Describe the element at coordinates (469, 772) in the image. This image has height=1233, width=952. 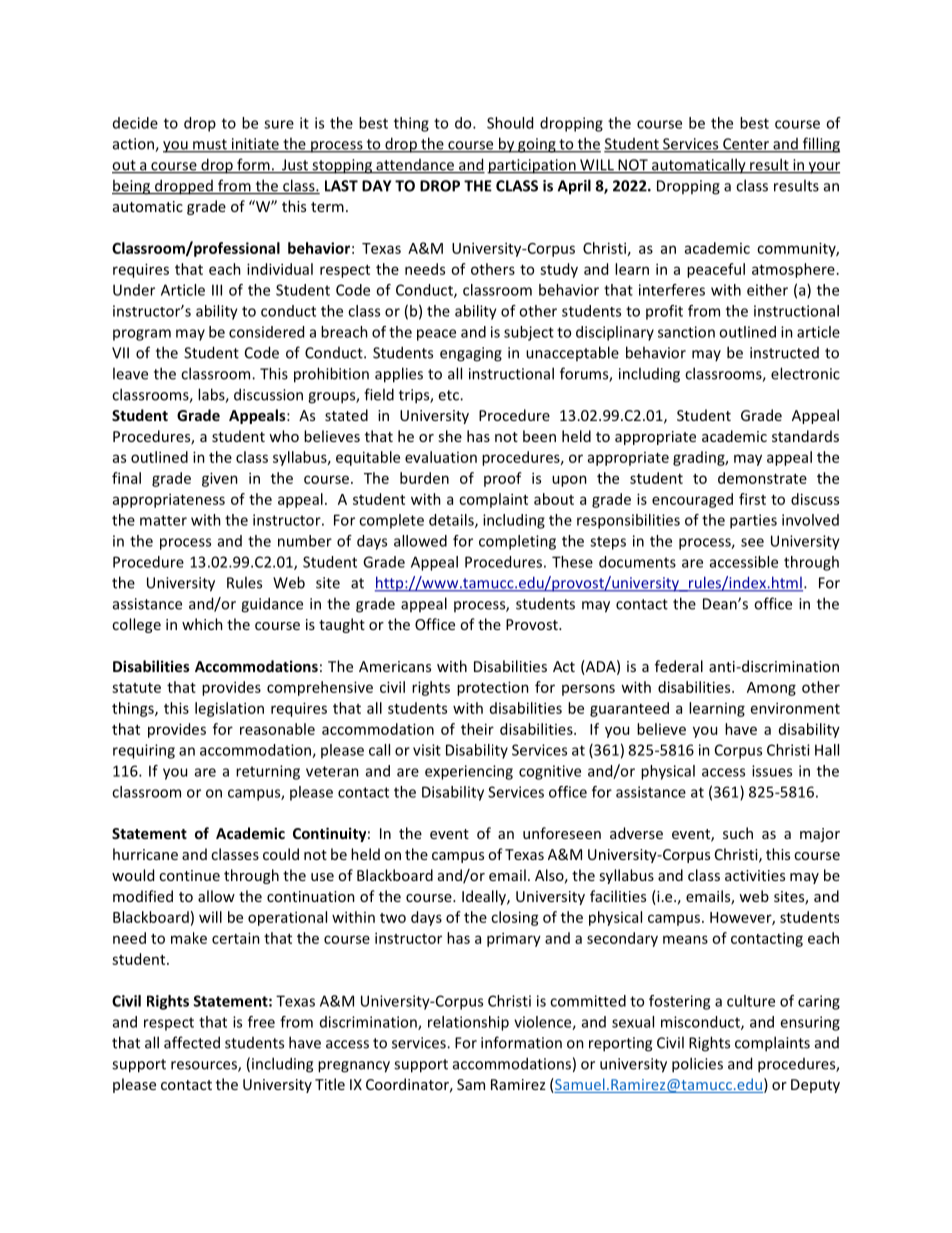
I see `experiencing` at that location.
